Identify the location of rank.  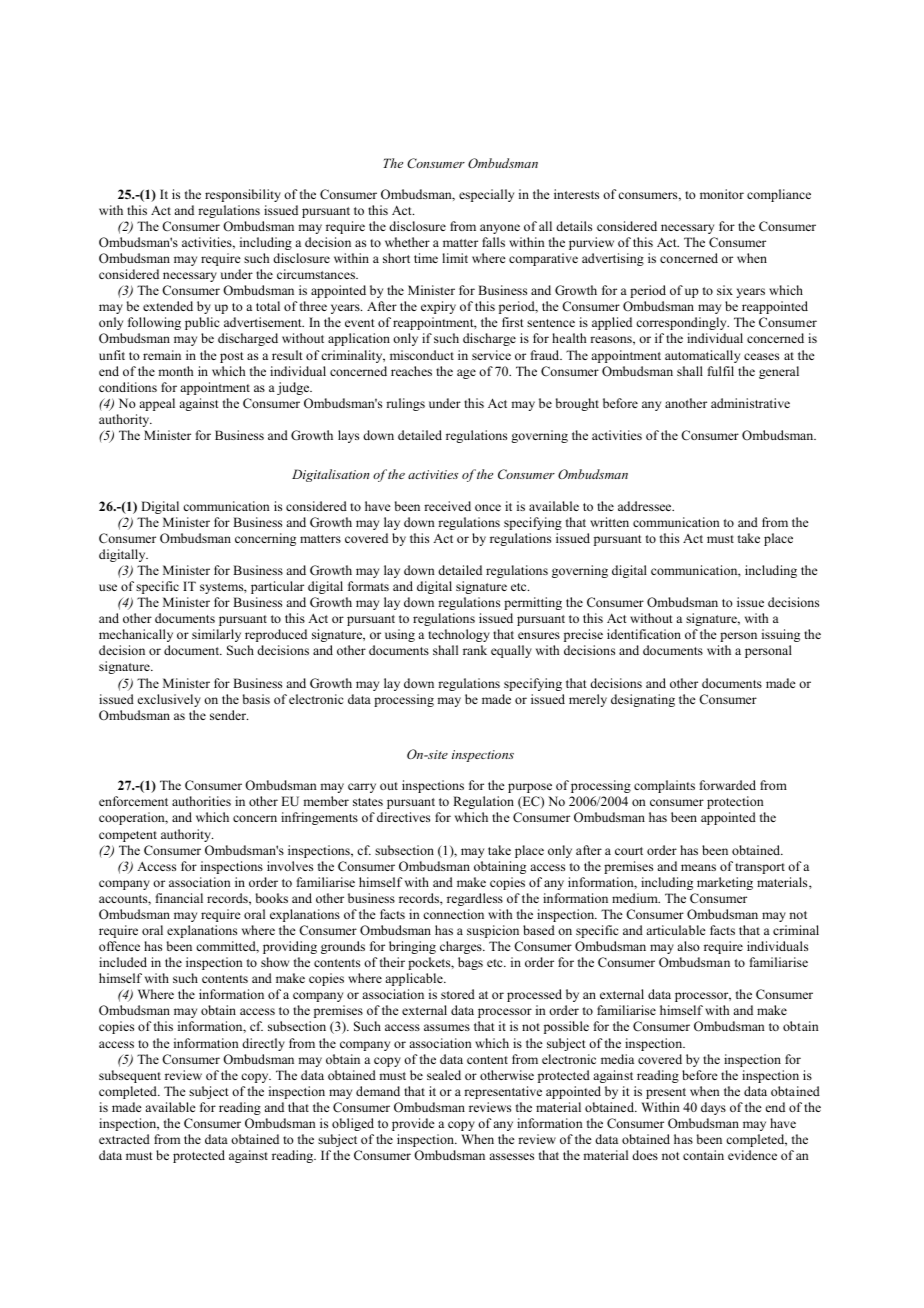
(475, 650).
